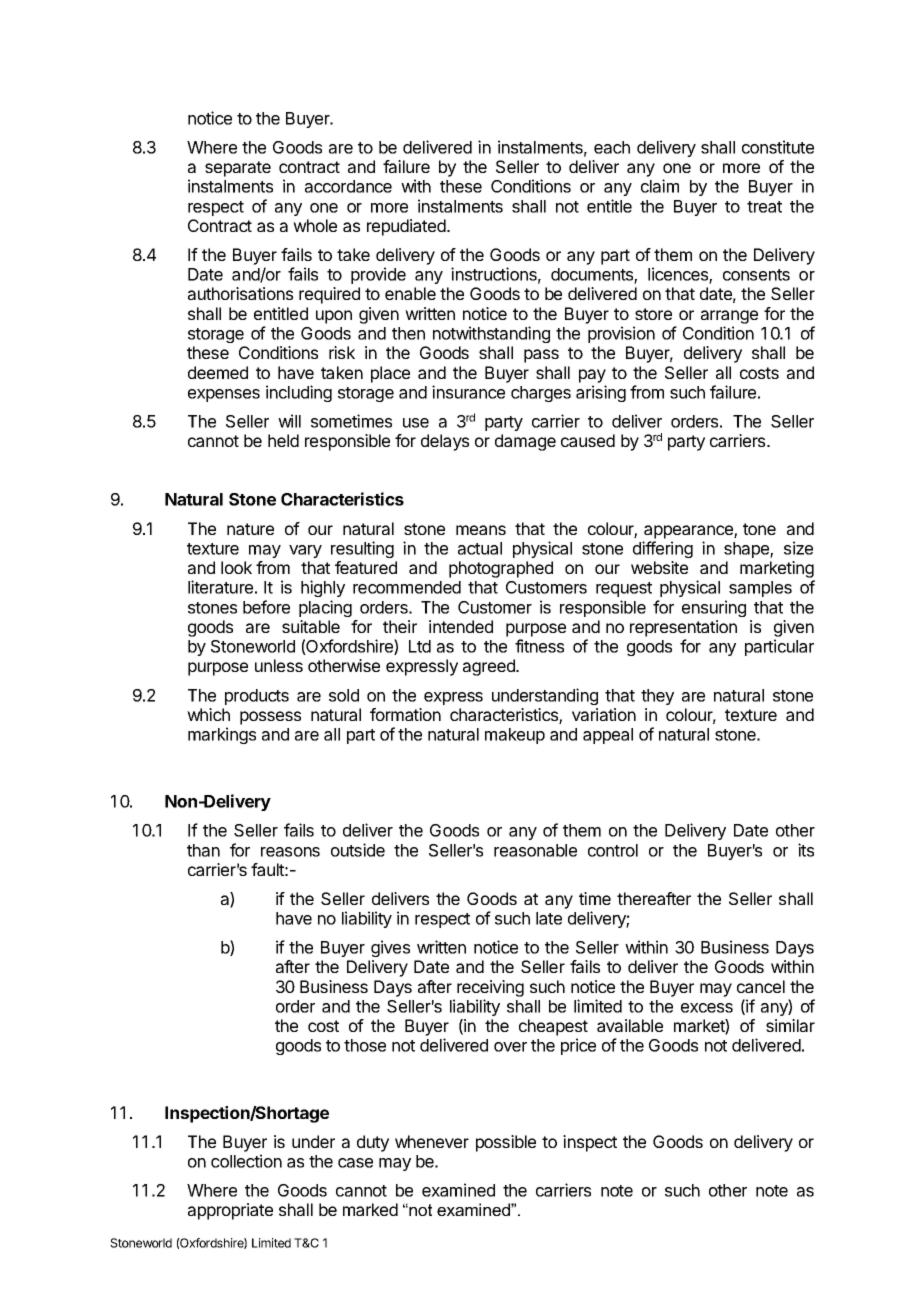 This image has height=1307, width=924. What do you see at coordinates (490, 667) in the image?
I see `agreed` at bounding box center [490, 667].
